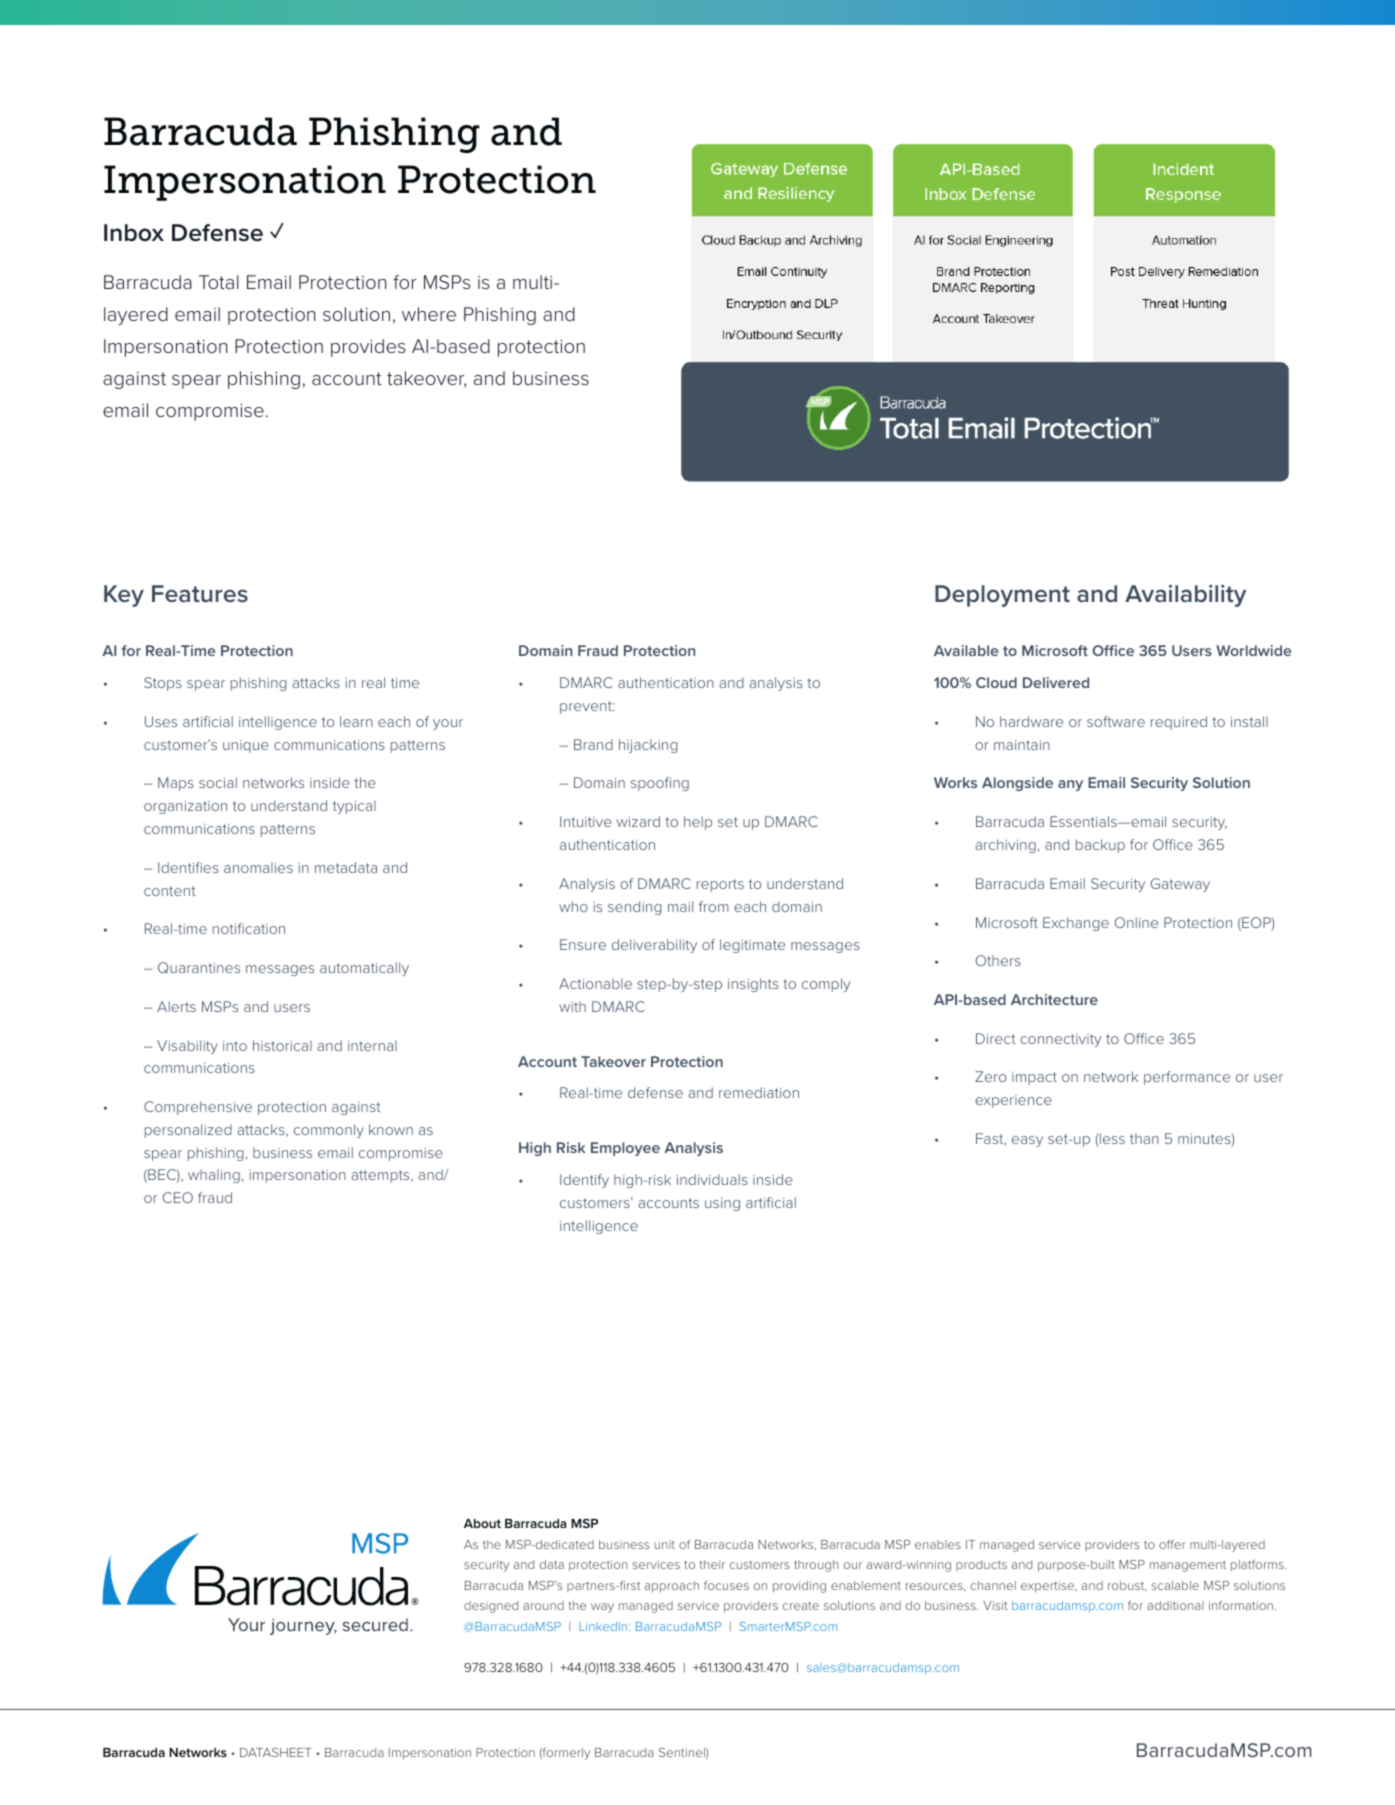 Image resolution: width=1395 pixels, height=1805 pixels. Describe the element at coordinates (200, 593) in the page. I see `Features` at that location.
